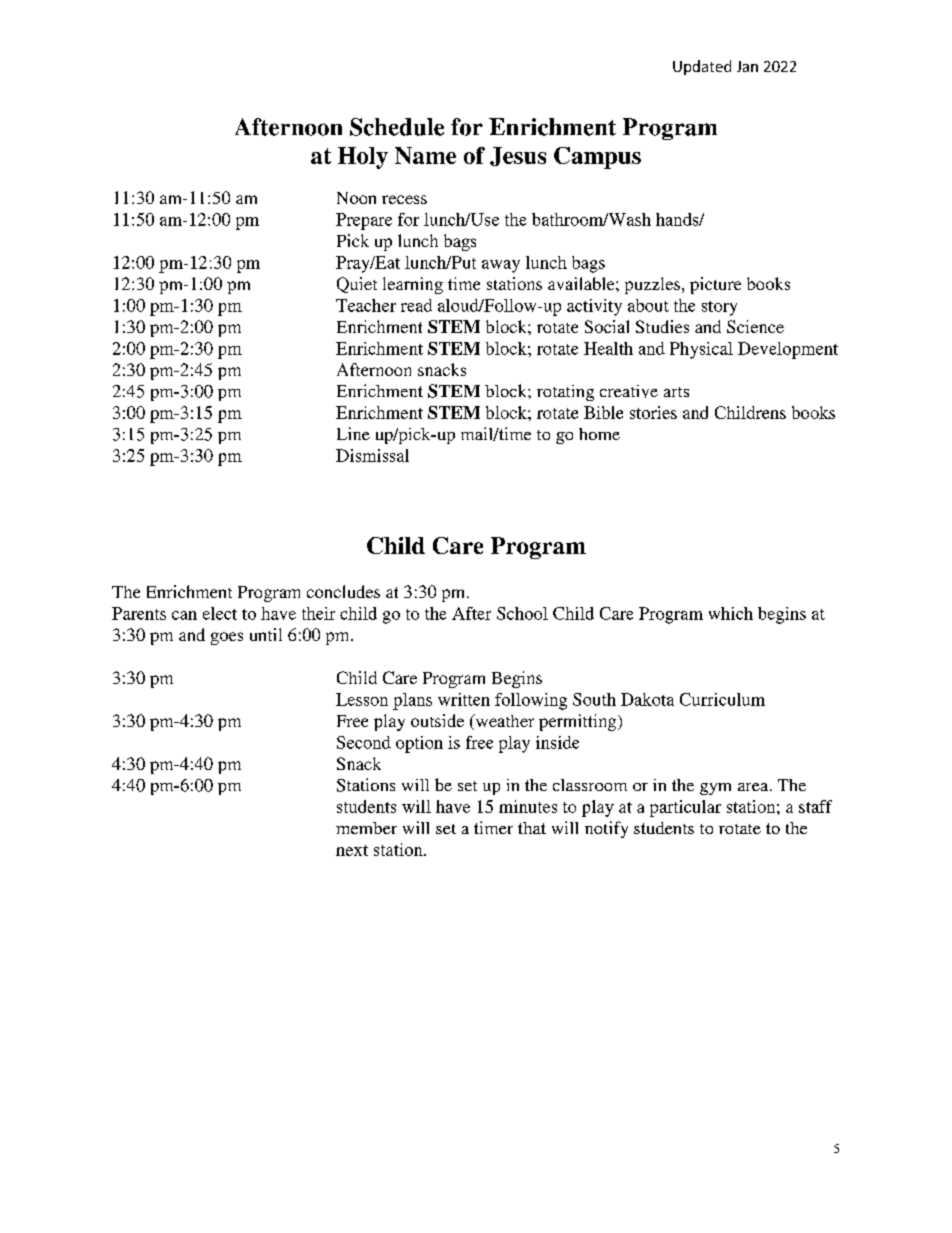  I want to click on School, so click(522, 613).
